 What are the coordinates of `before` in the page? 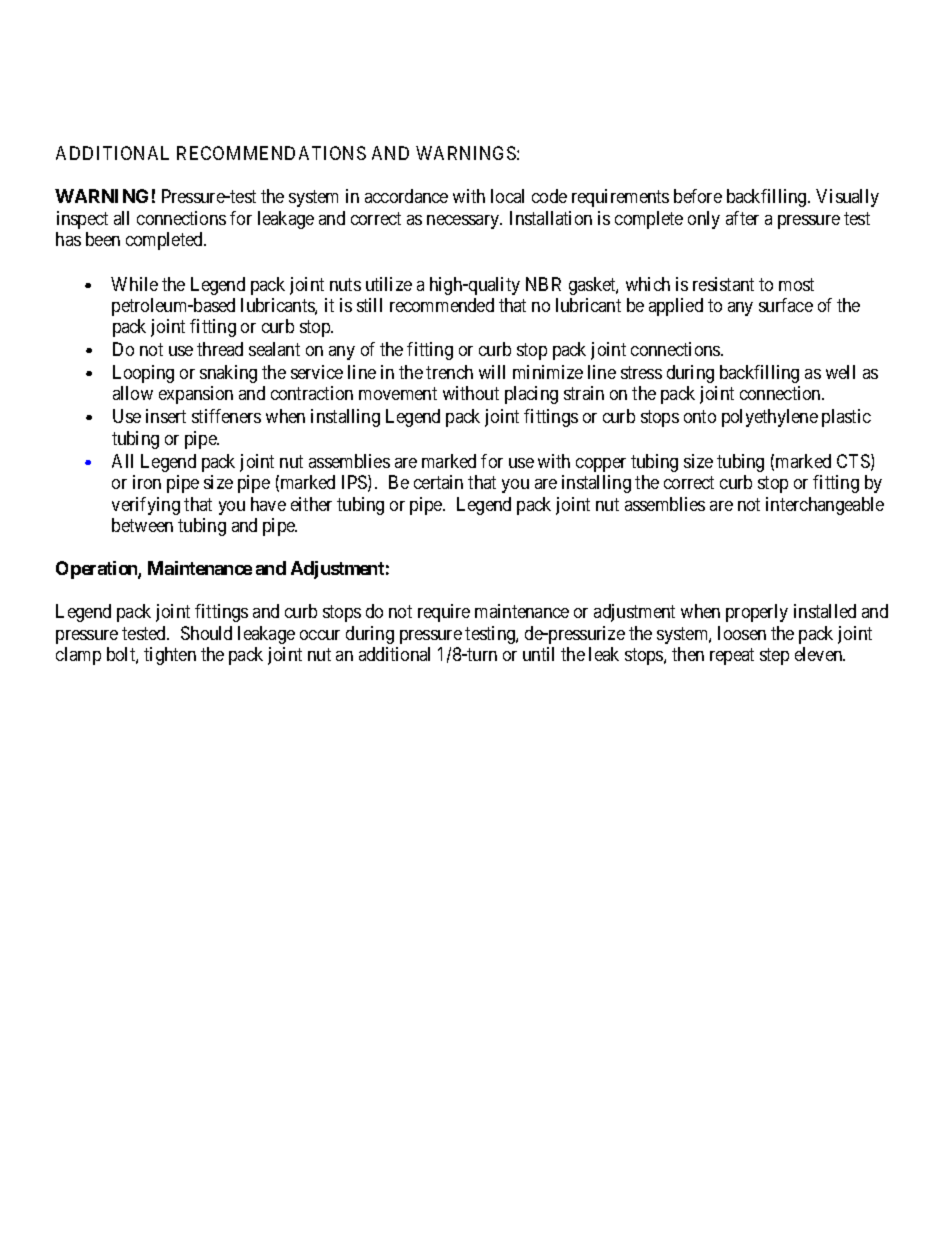 It's located at (698, 196).
